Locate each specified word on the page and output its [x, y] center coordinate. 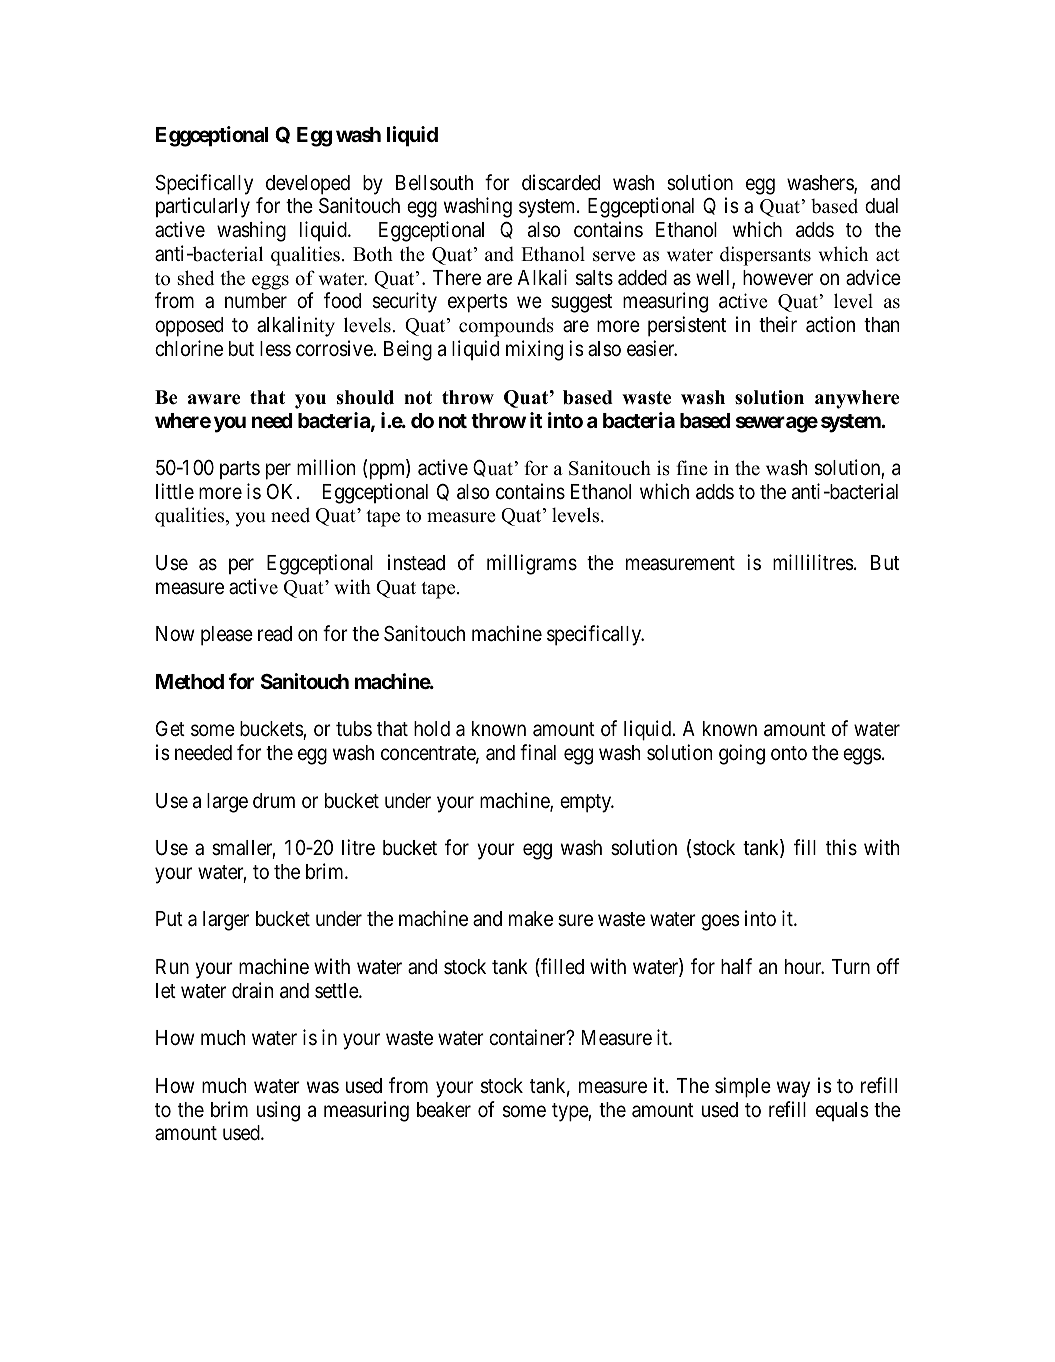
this [841, 847]
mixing [534, 350]
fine [692, 468]
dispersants [765, 256]
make [531, 919]
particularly [203, 207]
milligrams [532, 564]
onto [789, 753]
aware [214, 399]
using [278, 1111]
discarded [561, 182]
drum [274, 801]
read [275, 634]
